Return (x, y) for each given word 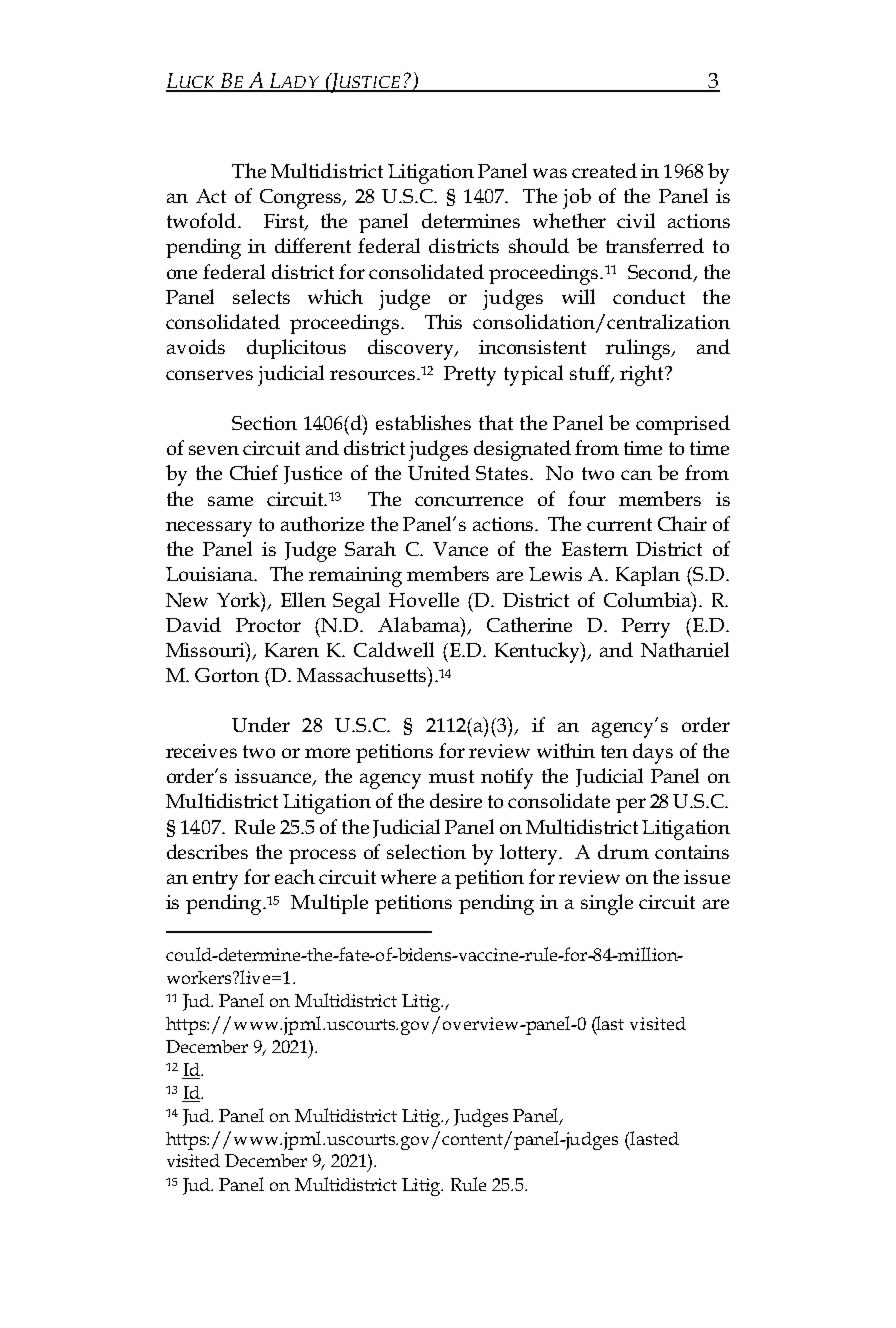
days (653, 753)
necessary (209, 529)
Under (261, 724)
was (550, 173)
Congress (302, 199)
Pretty (470, 376)
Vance (460, 549)
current (619, 524)
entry (215, 880)
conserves (209, 375)
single (607, 904)
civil (636, 220)
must (451, 776)
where (408, 876)
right (643, 375)
